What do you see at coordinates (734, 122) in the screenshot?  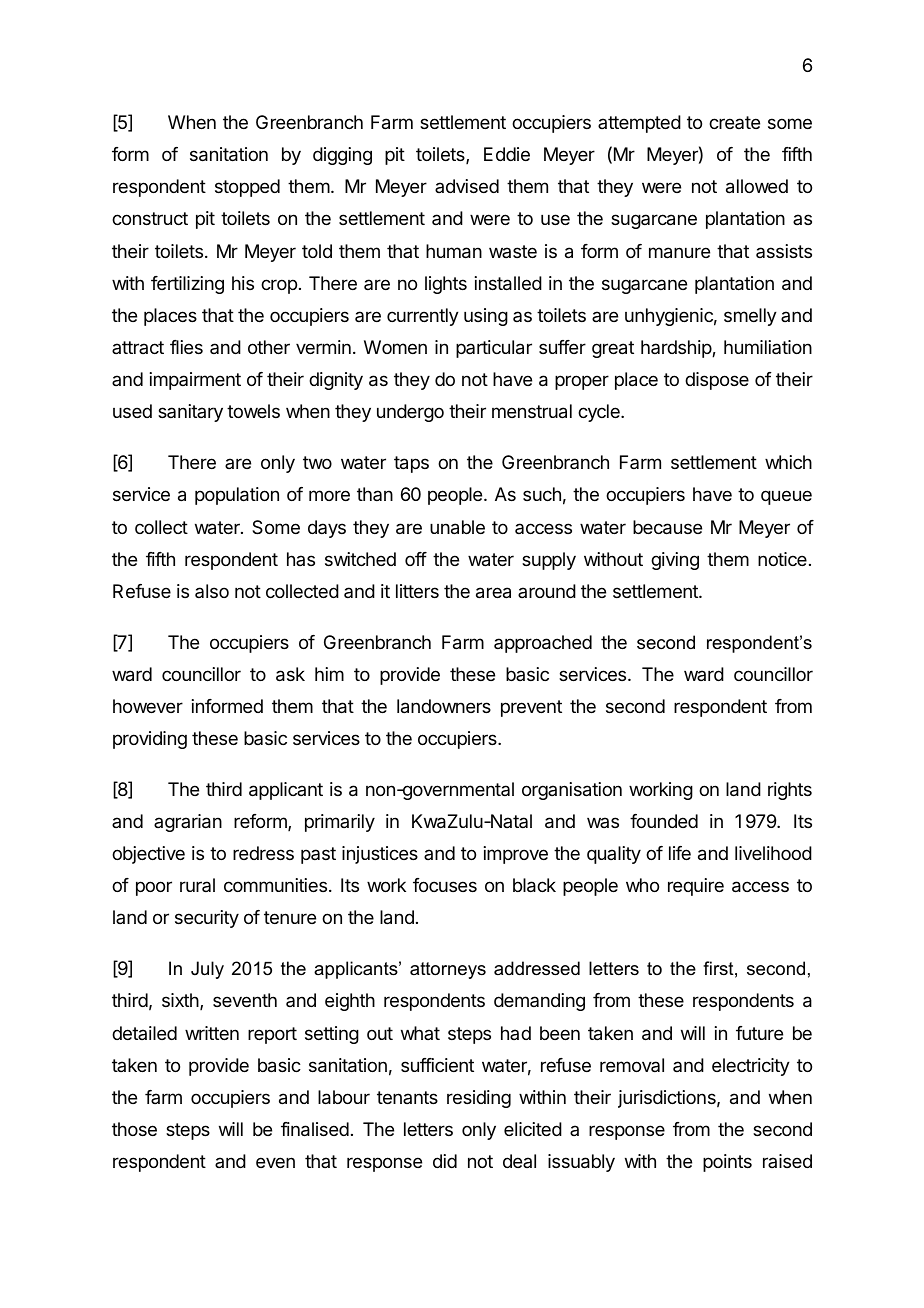 I see `create` at bounding box center [734, 122].
